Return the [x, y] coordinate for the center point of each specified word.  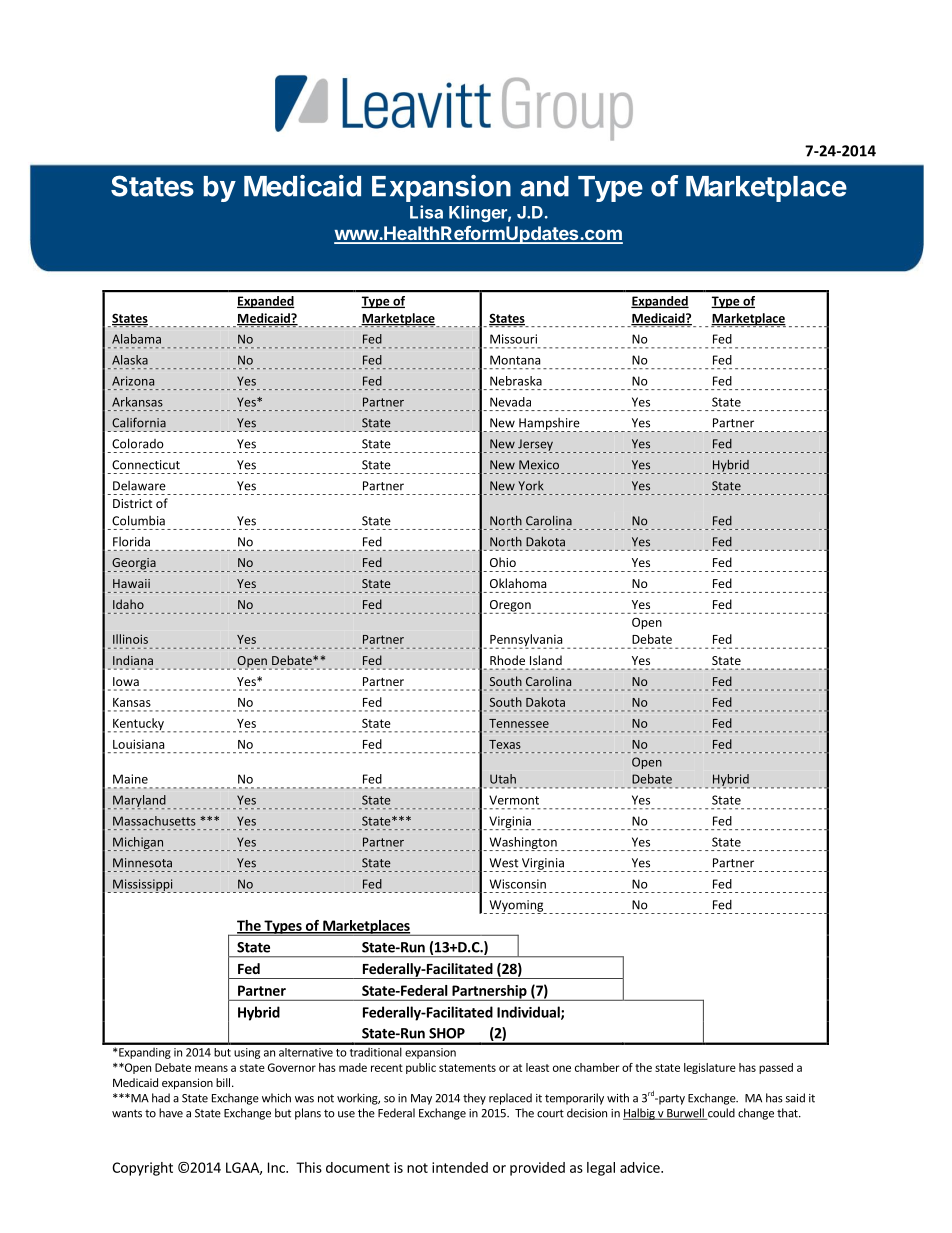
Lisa [426, 212]
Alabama [136, 339]
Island [546, 660]
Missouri [513, 339]
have [171, 1113]
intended [460, 1167]
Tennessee [519, 723]
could [720, 1114]
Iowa [126, 681]
